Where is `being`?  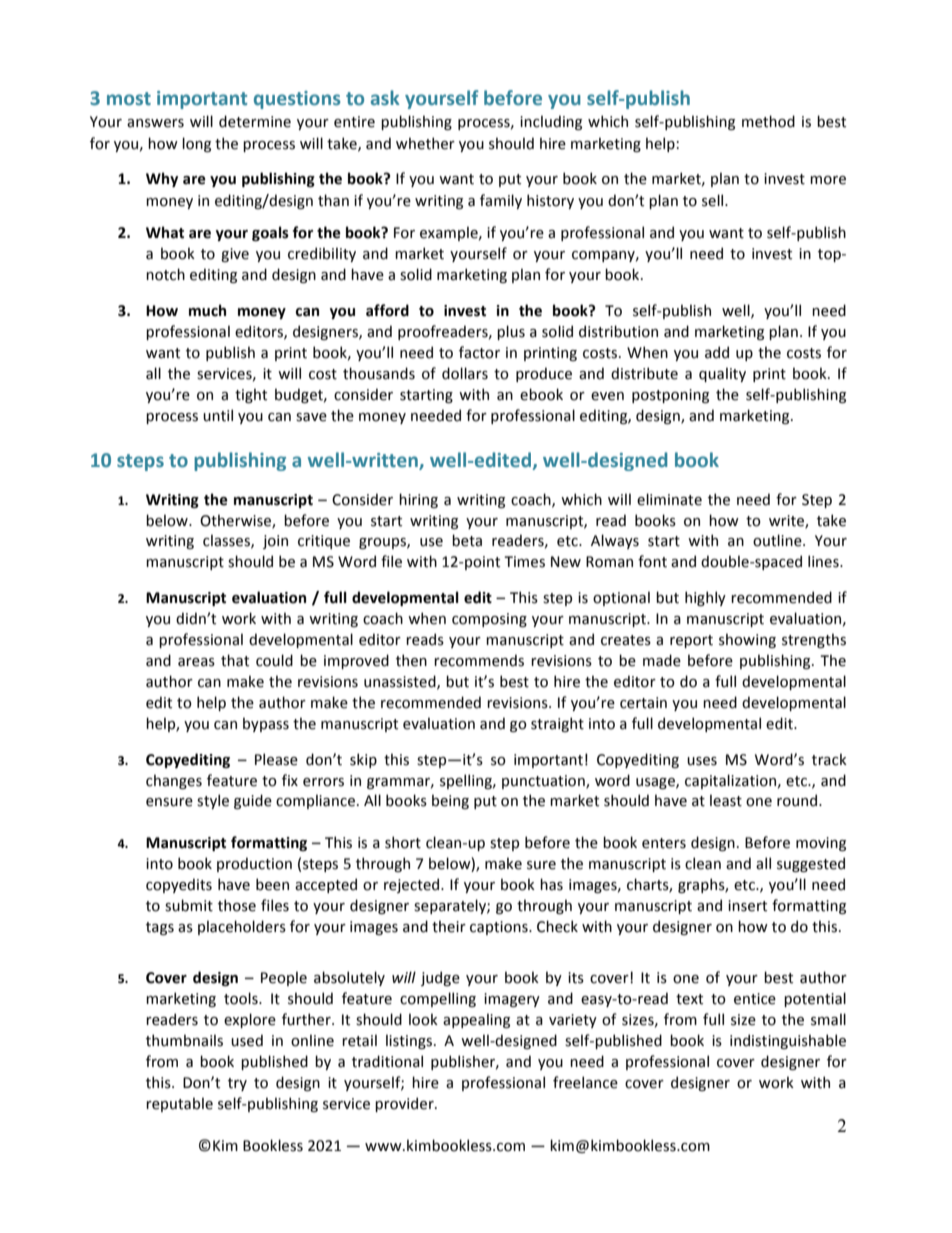 being is located at coordinates (450, 801).
